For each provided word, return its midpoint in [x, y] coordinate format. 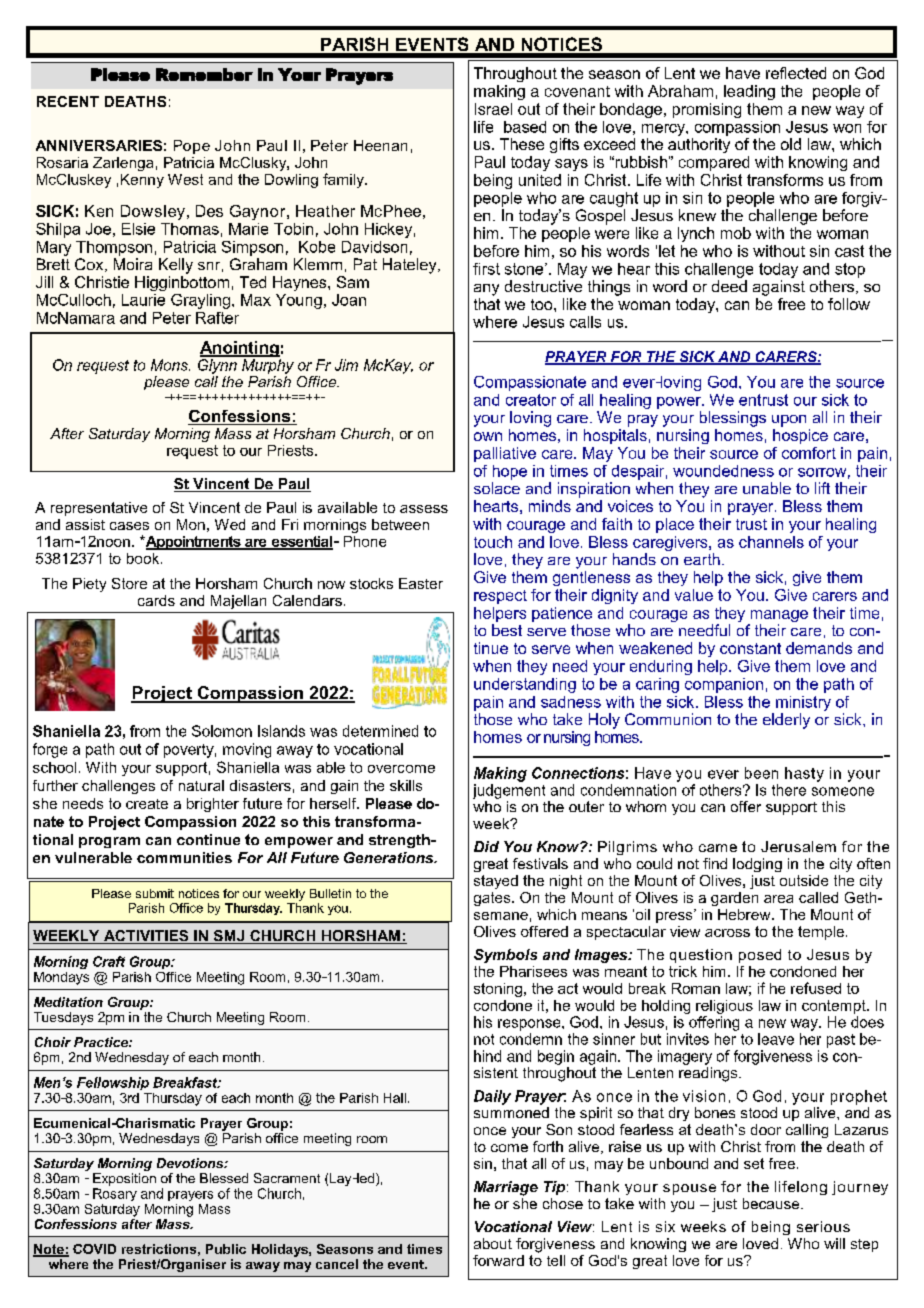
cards [156, 600]
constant [750, 648]
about [493, 1243]
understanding [525, 685]
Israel [493, 109]
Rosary [115, 1194]
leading [749, 92]
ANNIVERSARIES [99, 145]
